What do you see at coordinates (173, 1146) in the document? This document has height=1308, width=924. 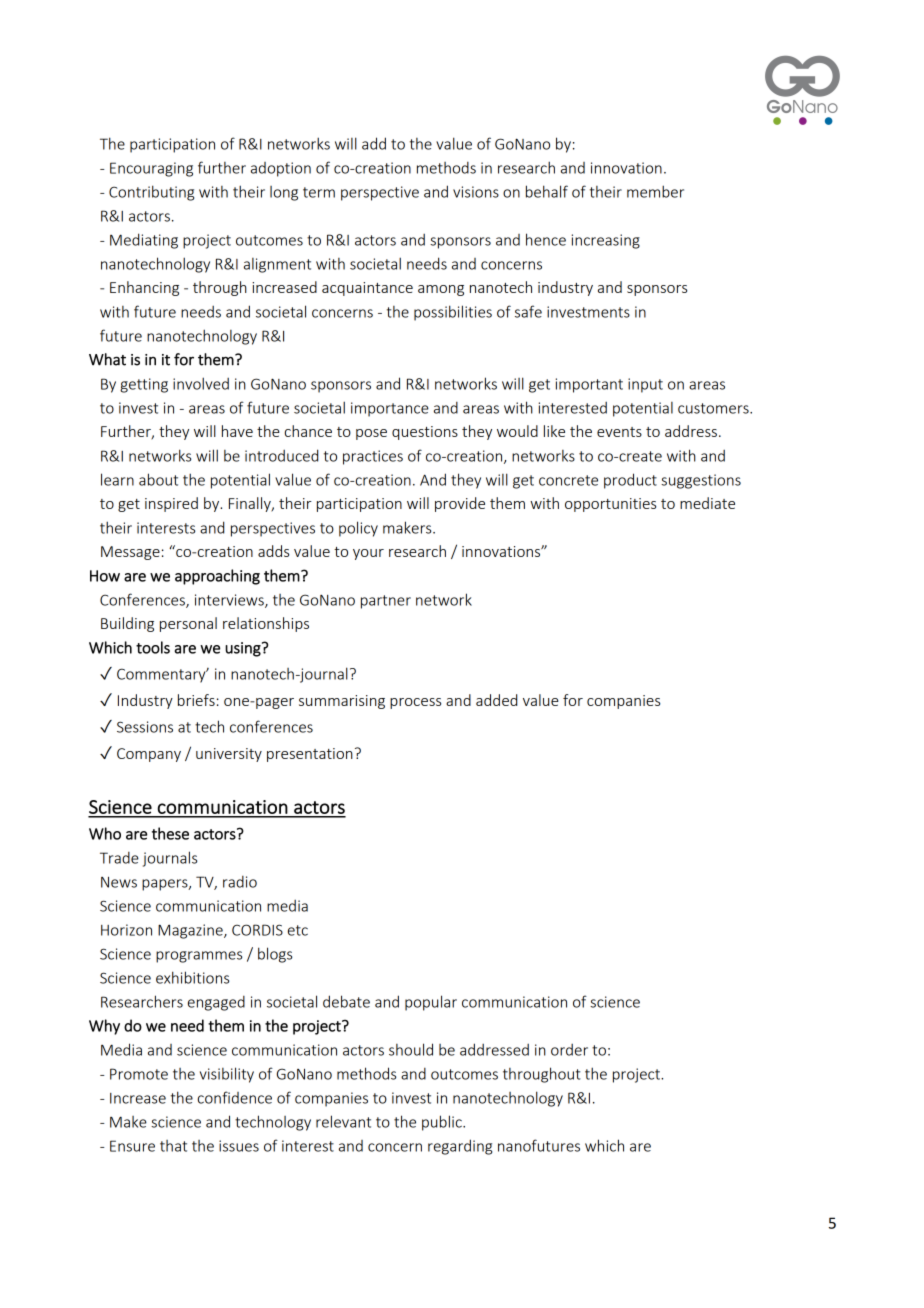 I see `that` at bounding box center [173, 1146].
